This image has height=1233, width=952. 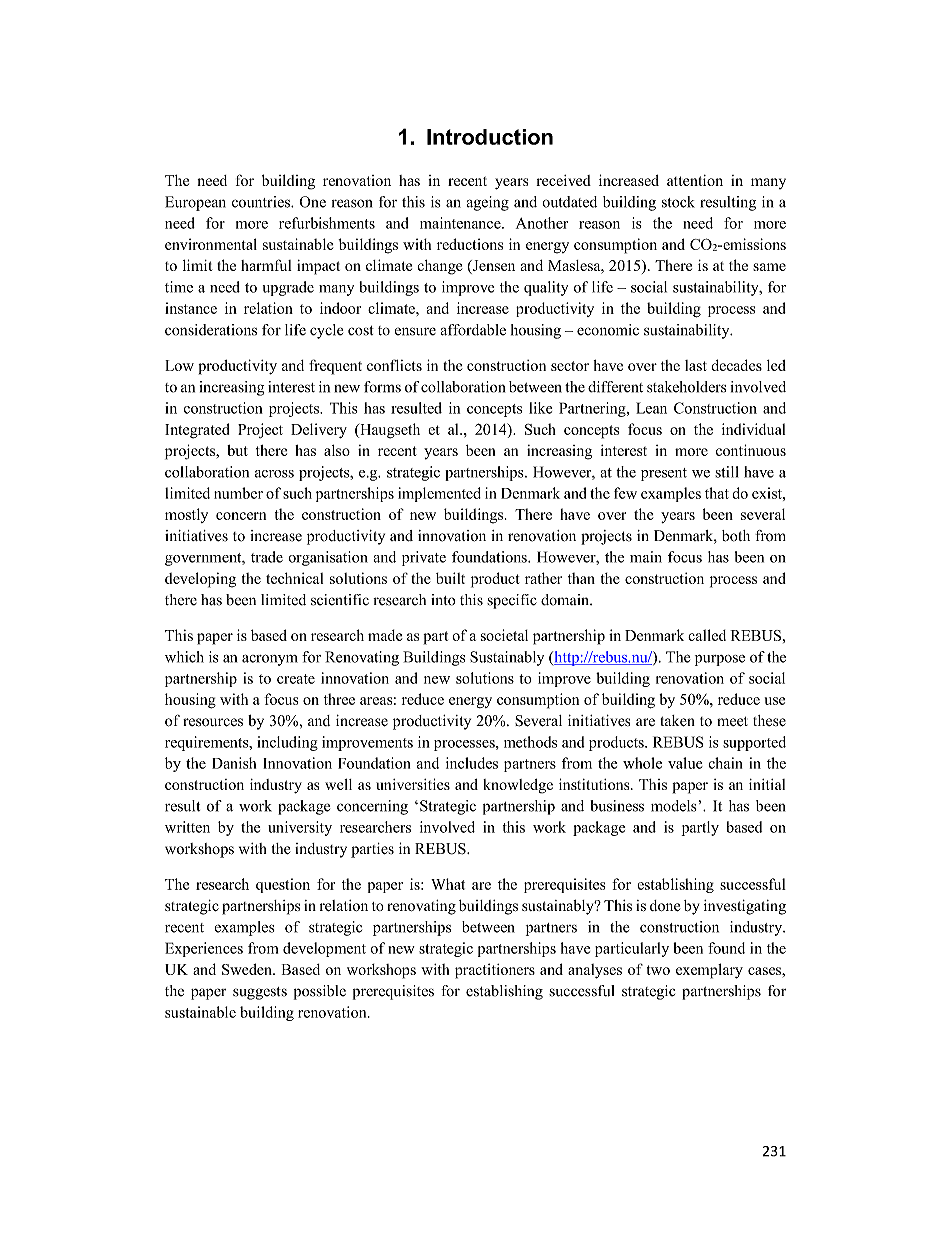 I want to click on Sweden, so click(x=248, y=969).
